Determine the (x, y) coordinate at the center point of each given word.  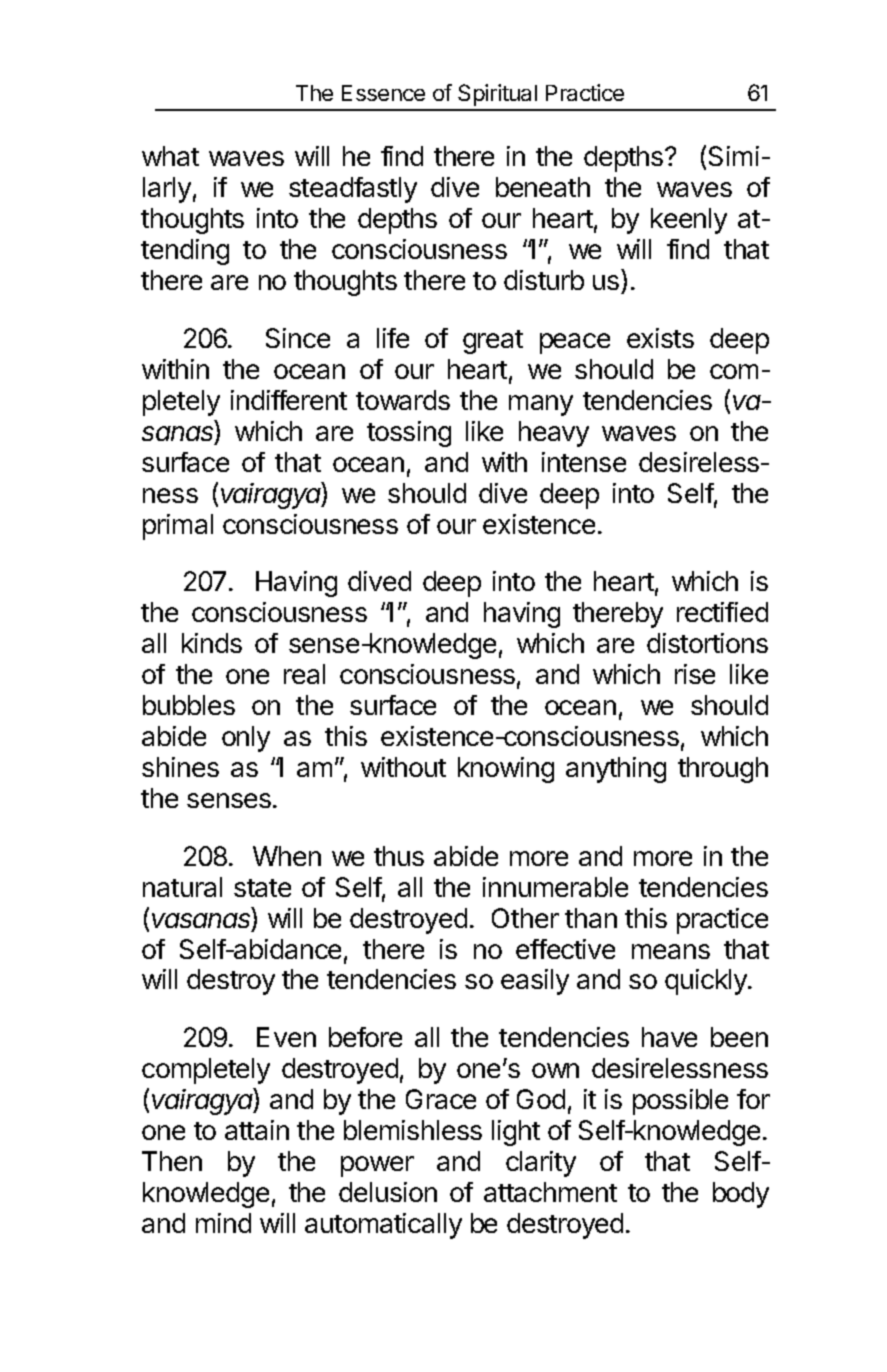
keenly (689, 221)
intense (584, 462)
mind (223, 1223)
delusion (388, 1192)
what (170, 156)
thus (399, 856)
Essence (383, 93)
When (287, 856)
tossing (409, 434)
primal (178, 527)
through (723, 770)
